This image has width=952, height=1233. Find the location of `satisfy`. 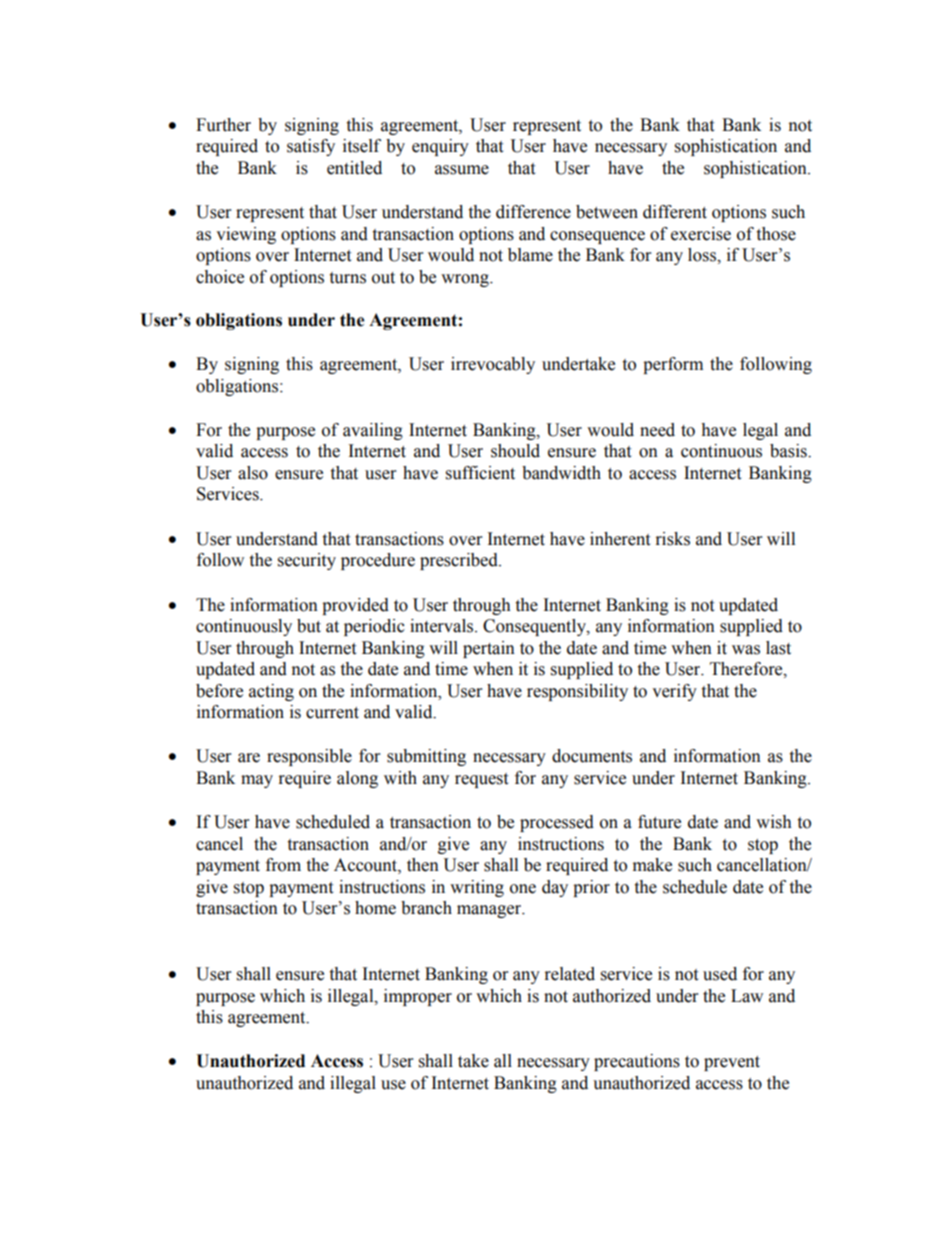

satisfy is located at coordinates (311, 147).
